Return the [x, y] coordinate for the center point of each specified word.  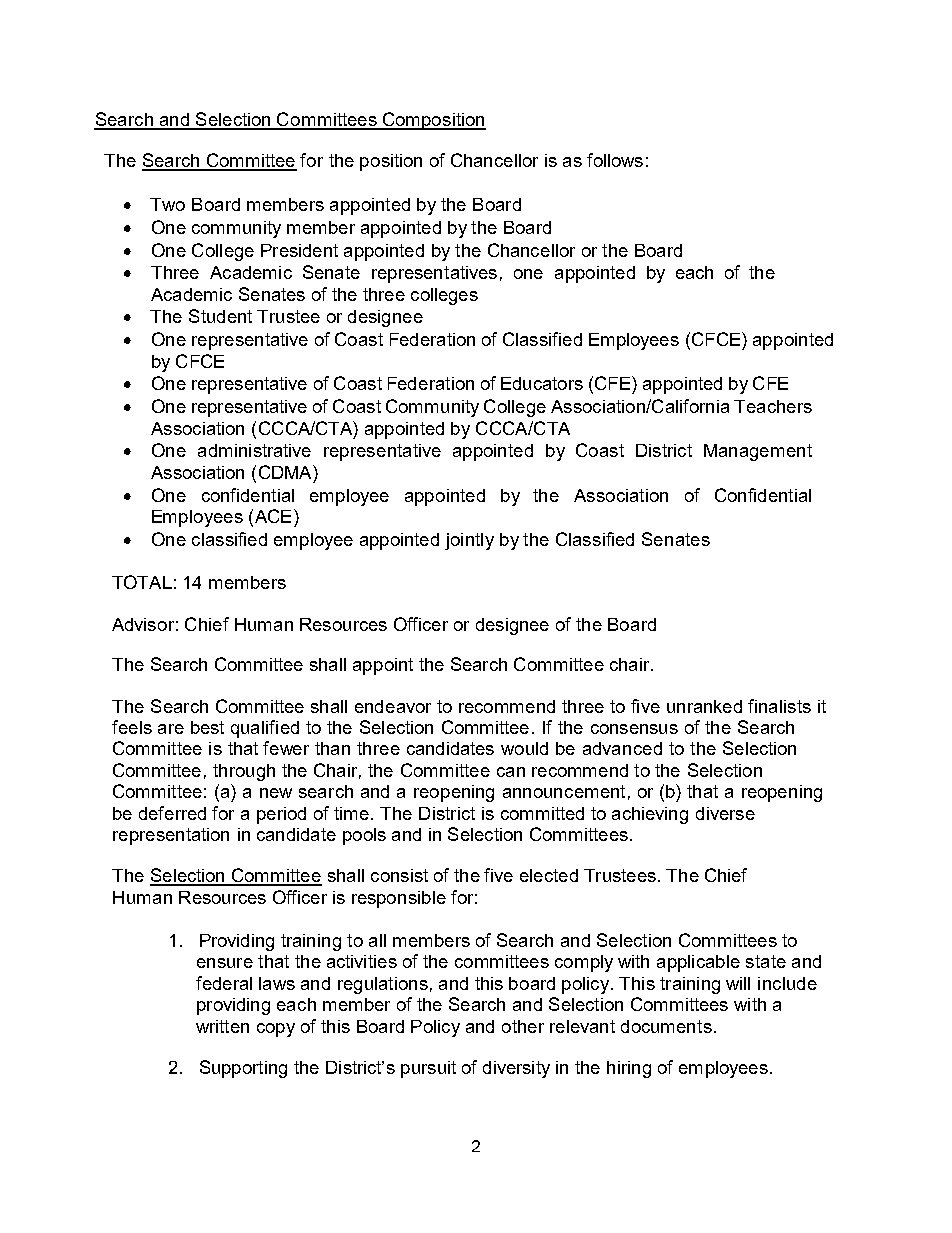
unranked [704, 706]
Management [758, 452]
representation [171, 836]
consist [399, 875]
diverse [725, 813]
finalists [779, 706]
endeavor [393, 706]
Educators [542, 383]
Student [220, 316]
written [222, 1026]
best [207, 727]
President [299, 250]
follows [615, 160]
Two [167, 204]
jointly [469, 541]
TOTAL [142, 582]
